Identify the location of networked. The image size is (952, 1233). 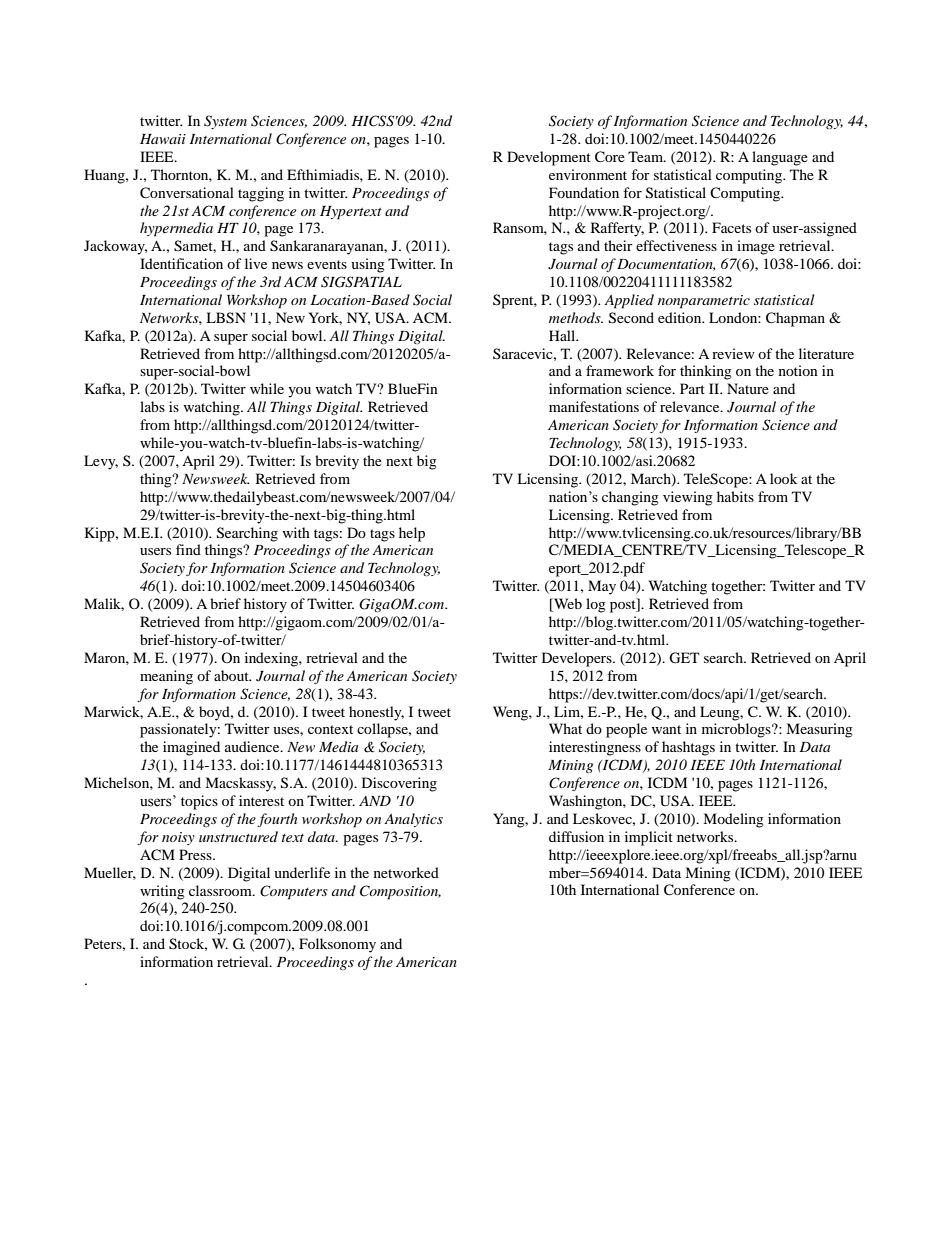
(406, 872).
